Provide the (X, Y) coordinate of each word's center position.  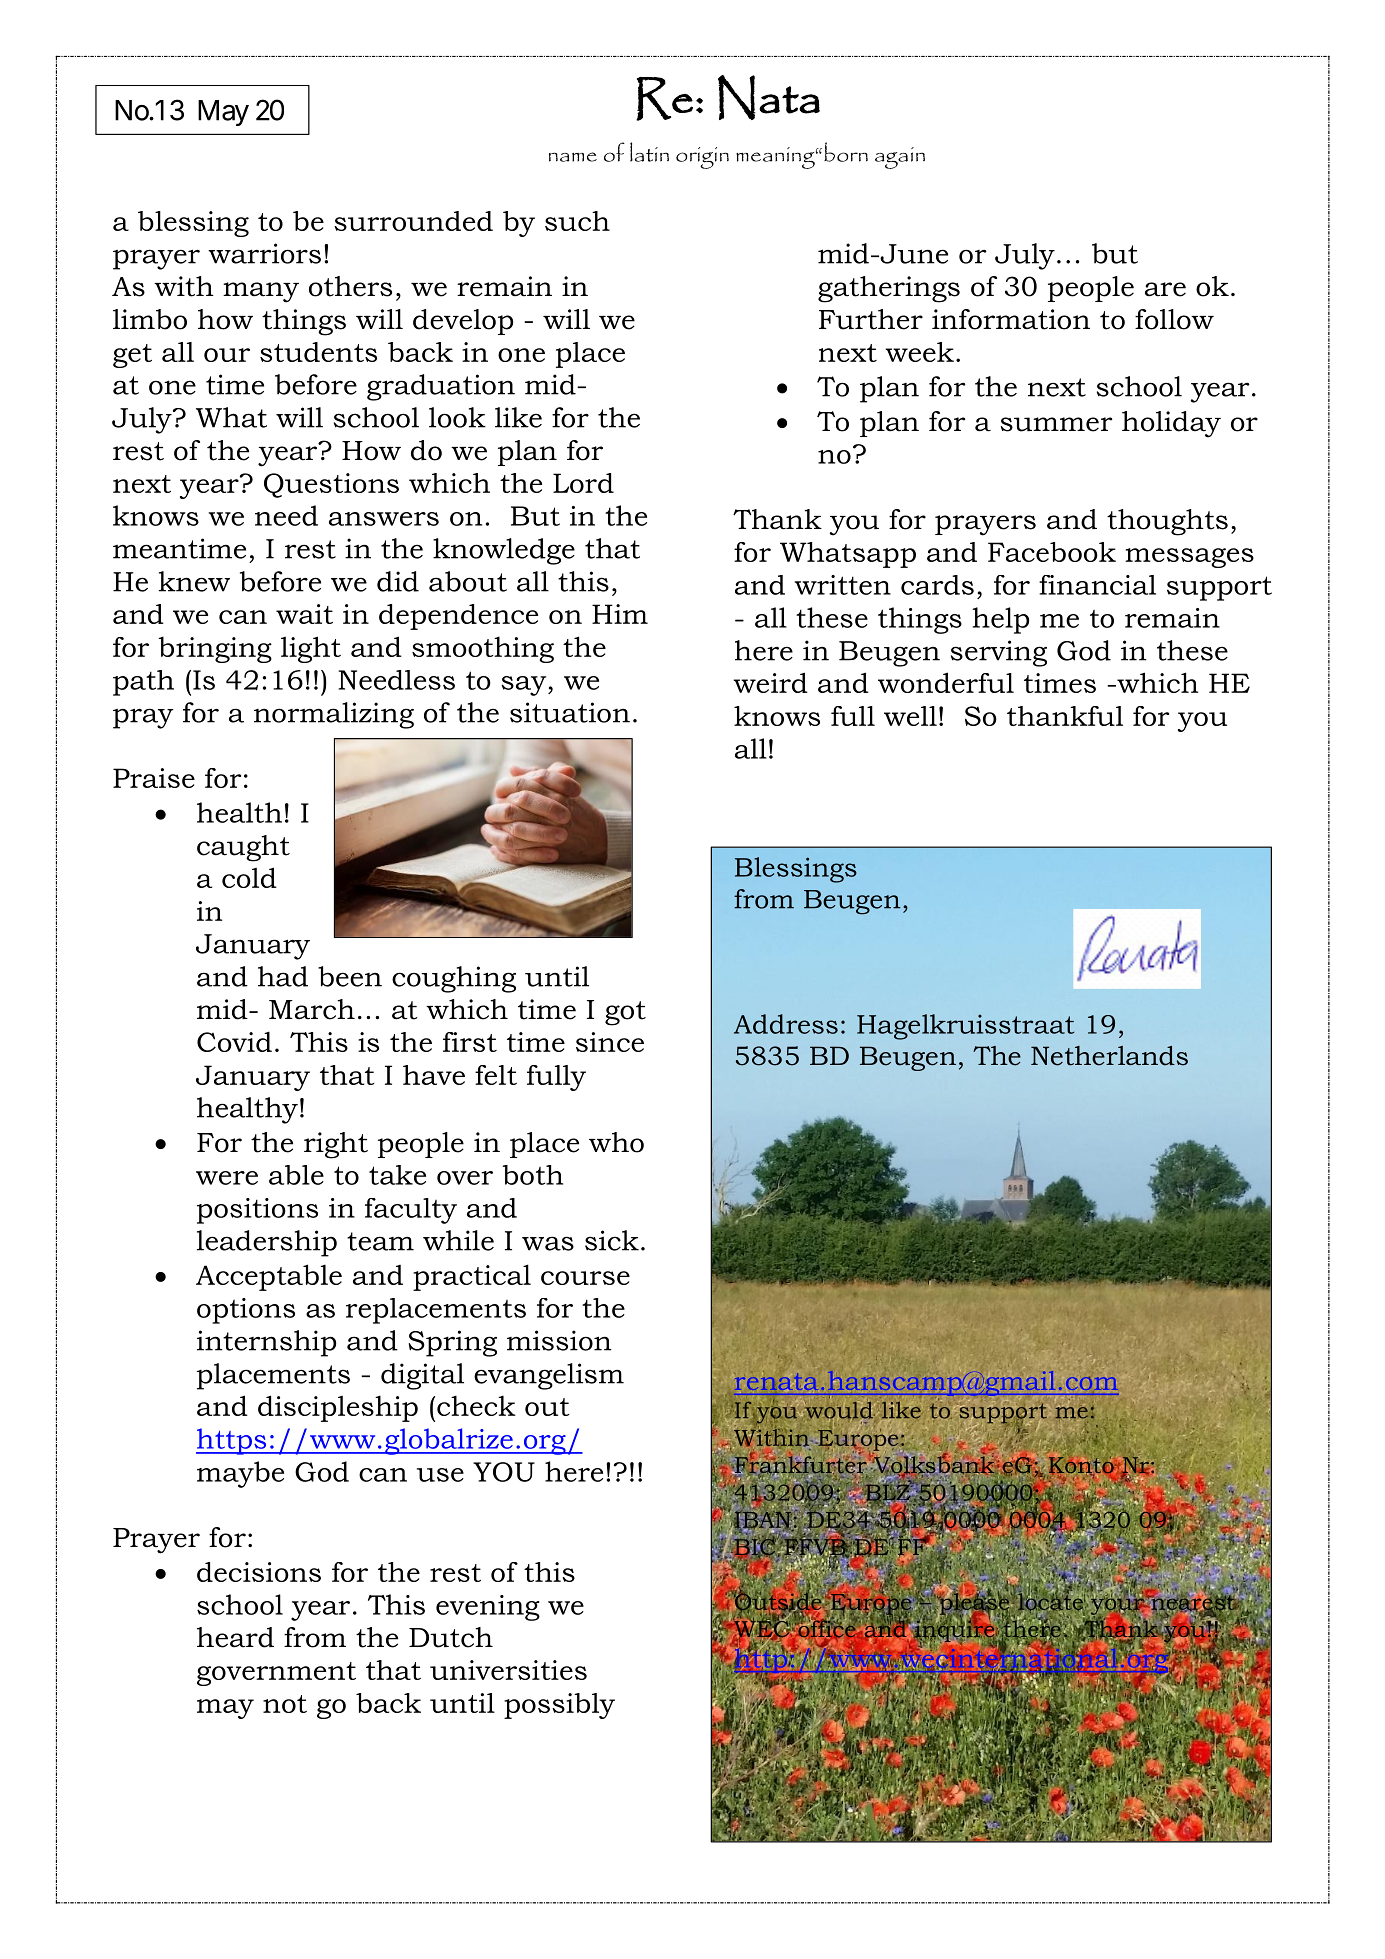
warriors (264, 253)
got (625, 1013)
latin (649, 152)
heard (235, 1637)
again (900, 158)
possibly (559, 1706)
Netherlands (1109, 1056)
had (283, 976)
